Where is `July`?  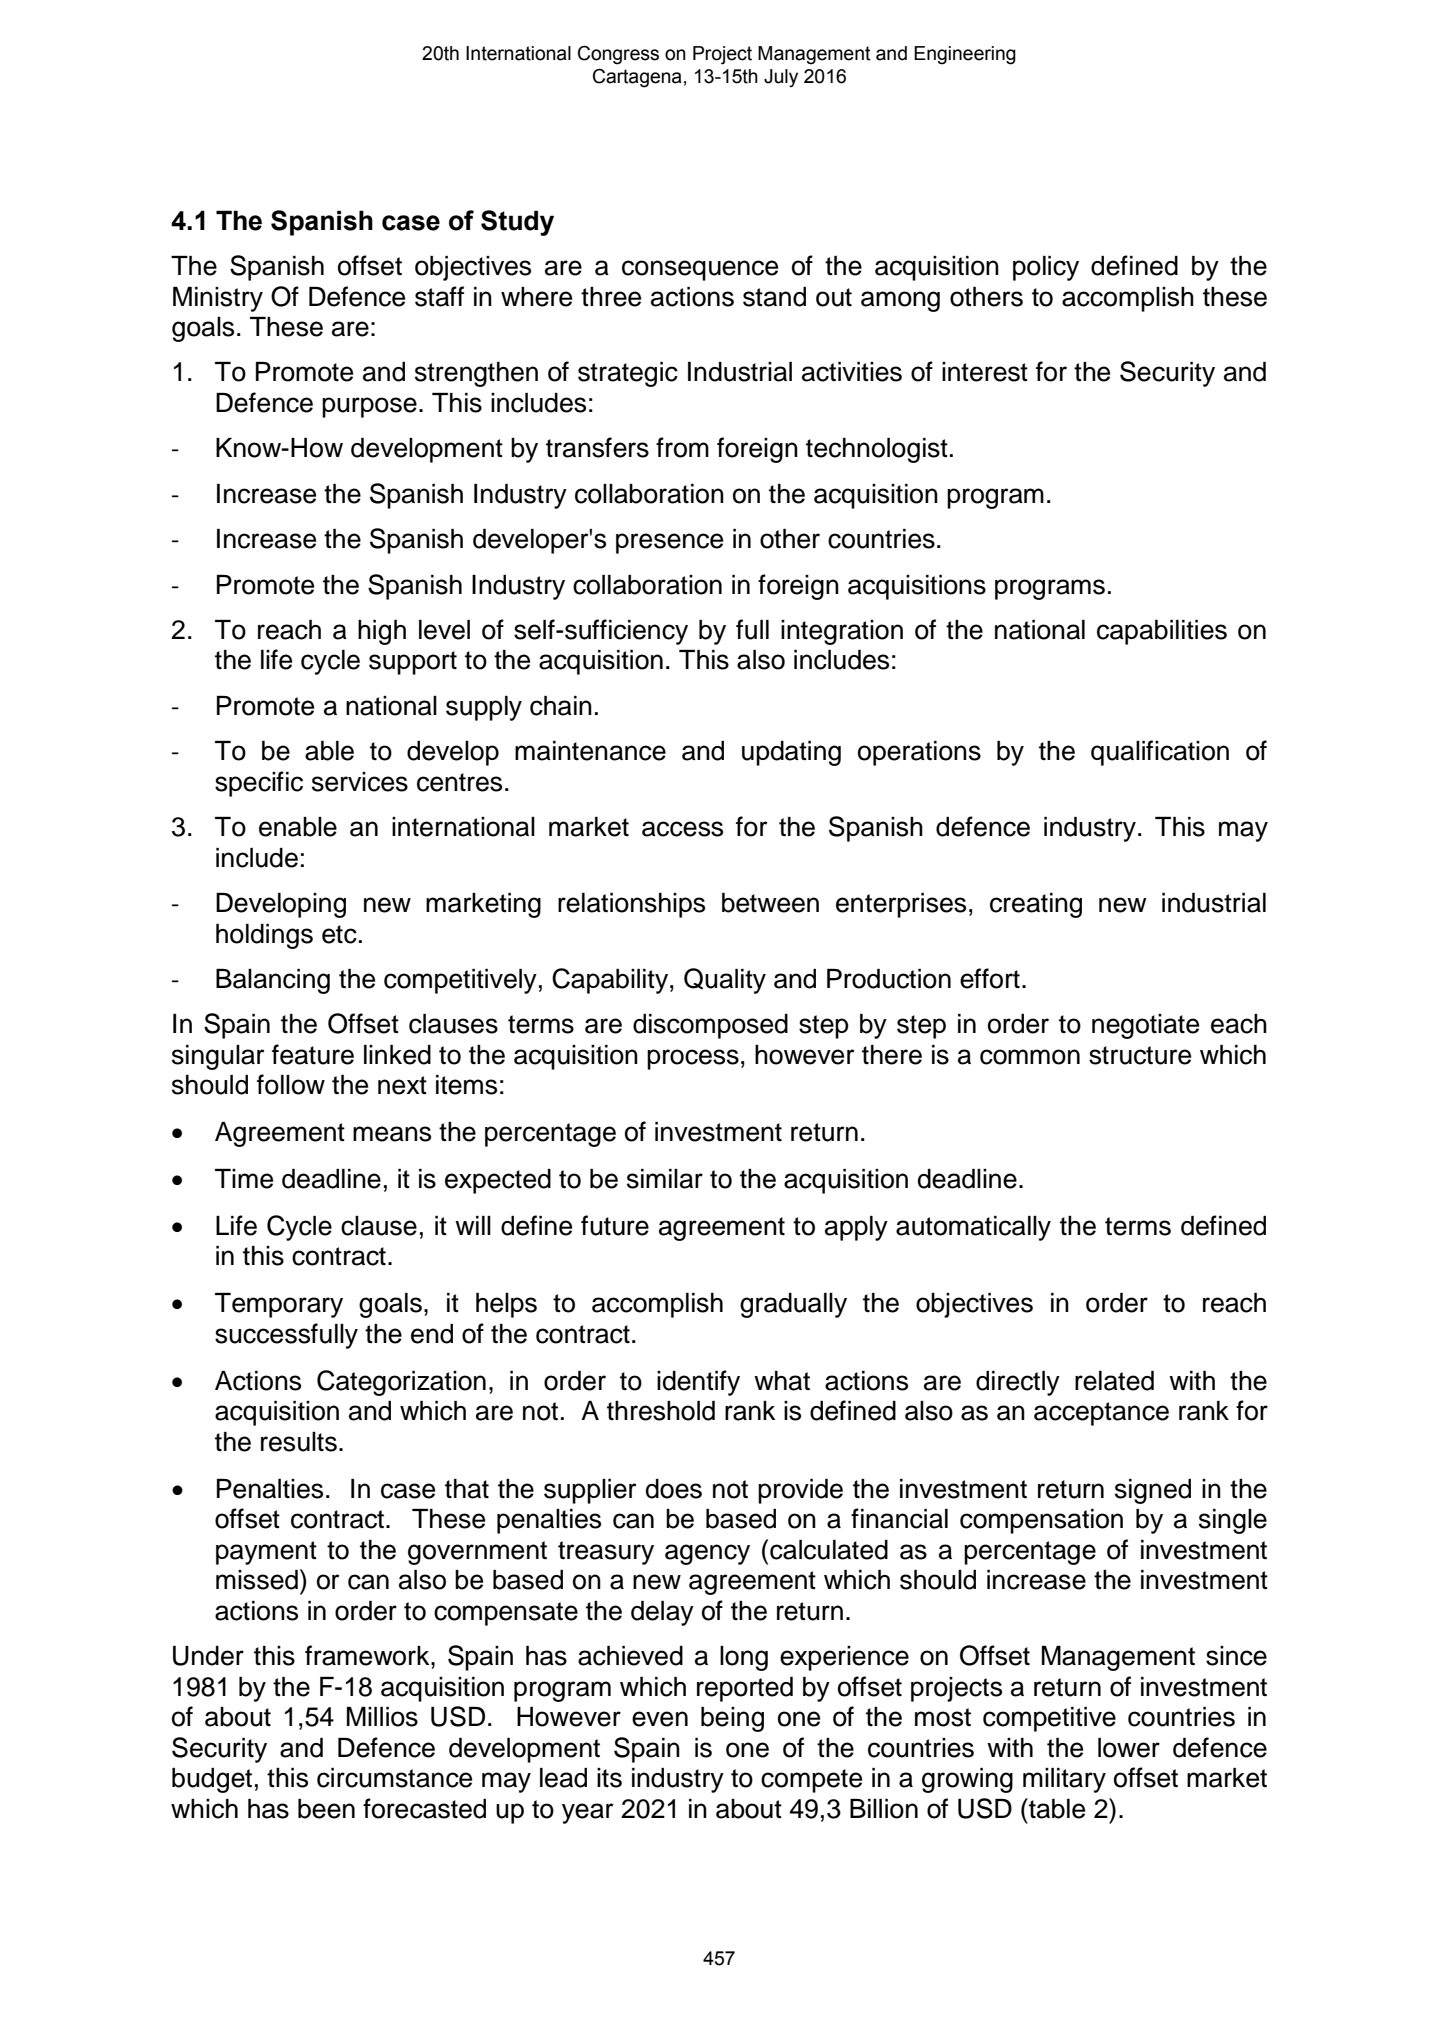 July is located at coordinates (781, 78).
